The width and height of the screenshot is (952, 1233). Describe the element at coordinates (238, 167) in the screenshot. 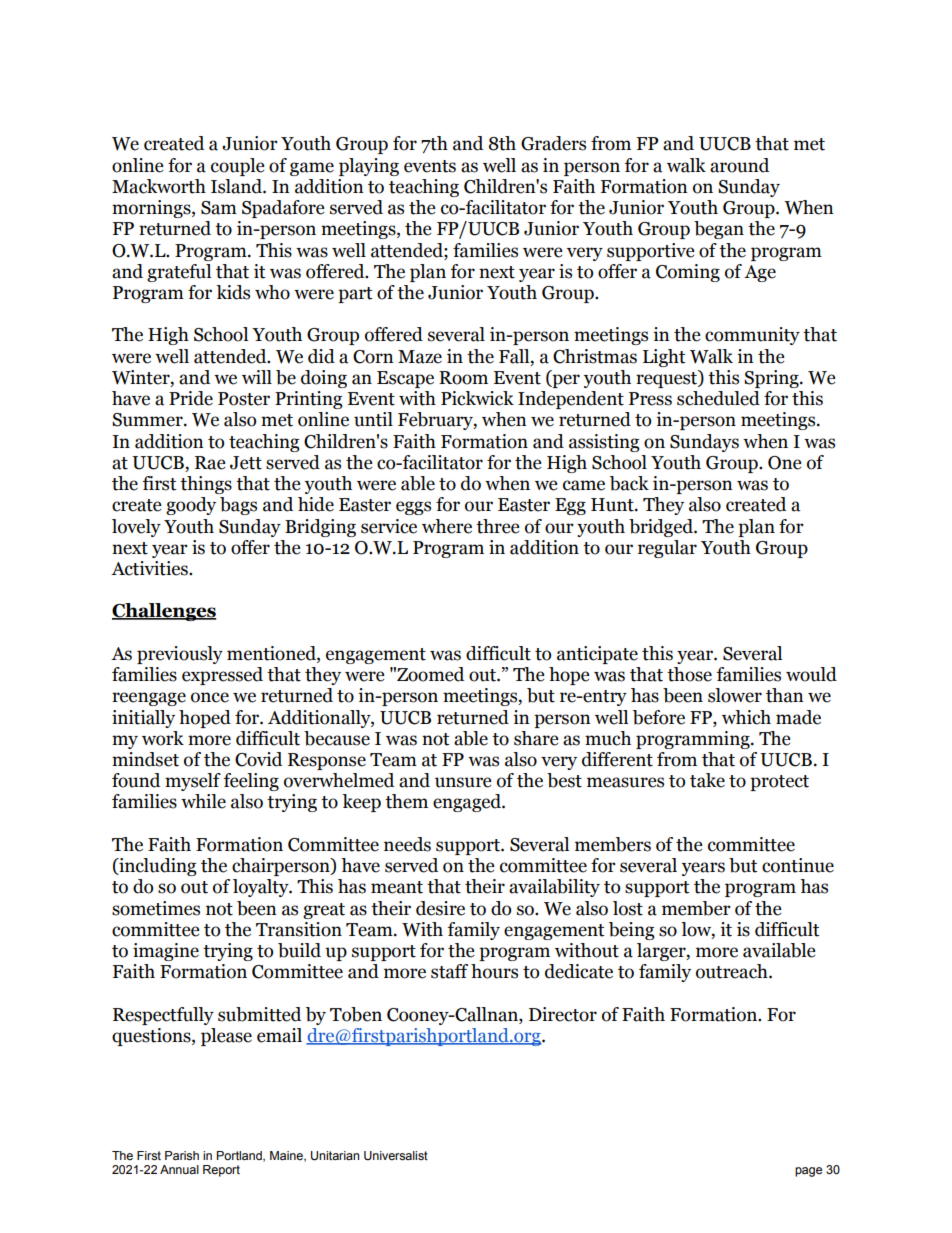

I see `couple` at that location.
